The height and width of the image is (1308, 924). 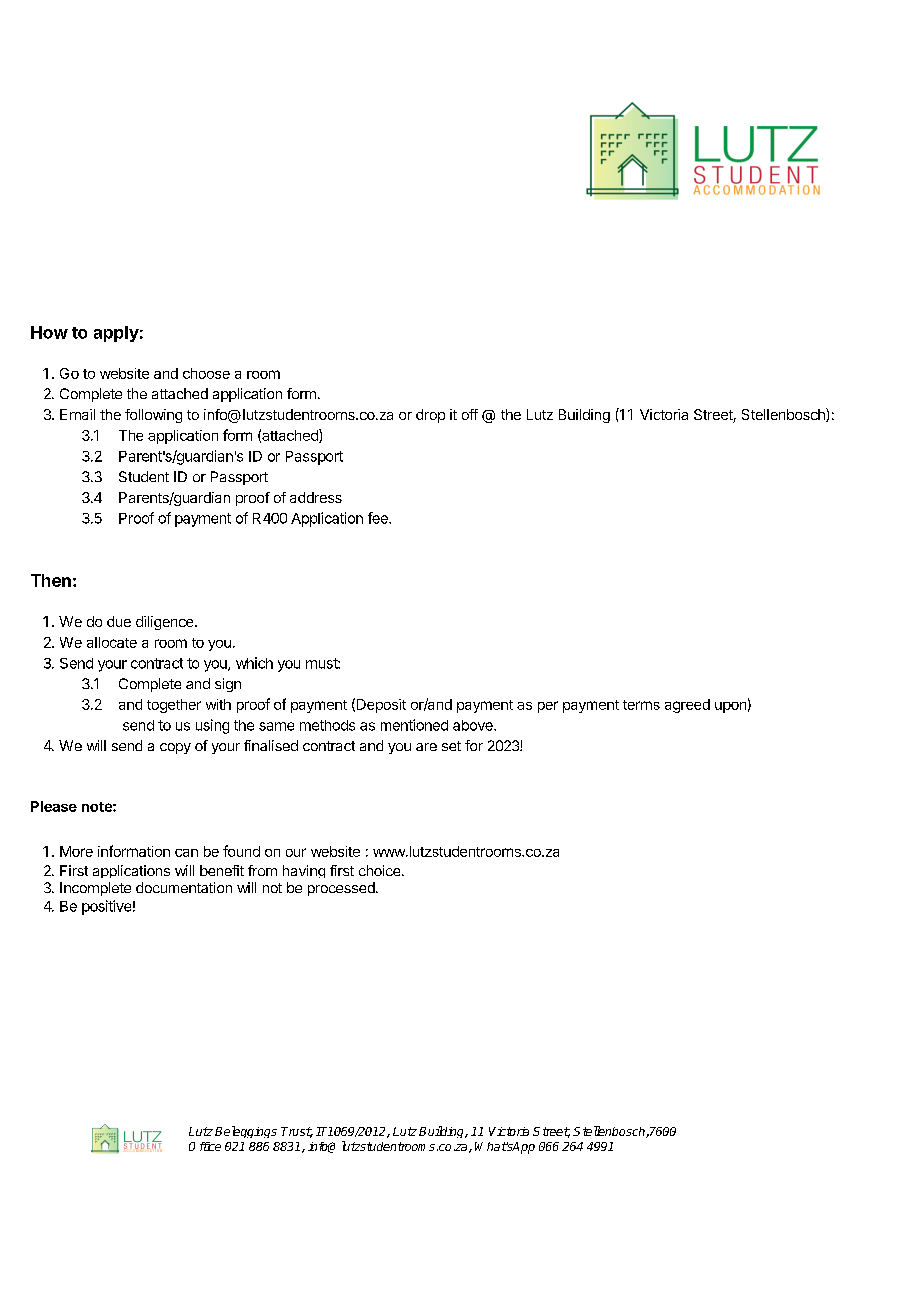 What do you see at coordinates (430, 416) in the image?
I see `drop` at bounding box center [430, 416].
